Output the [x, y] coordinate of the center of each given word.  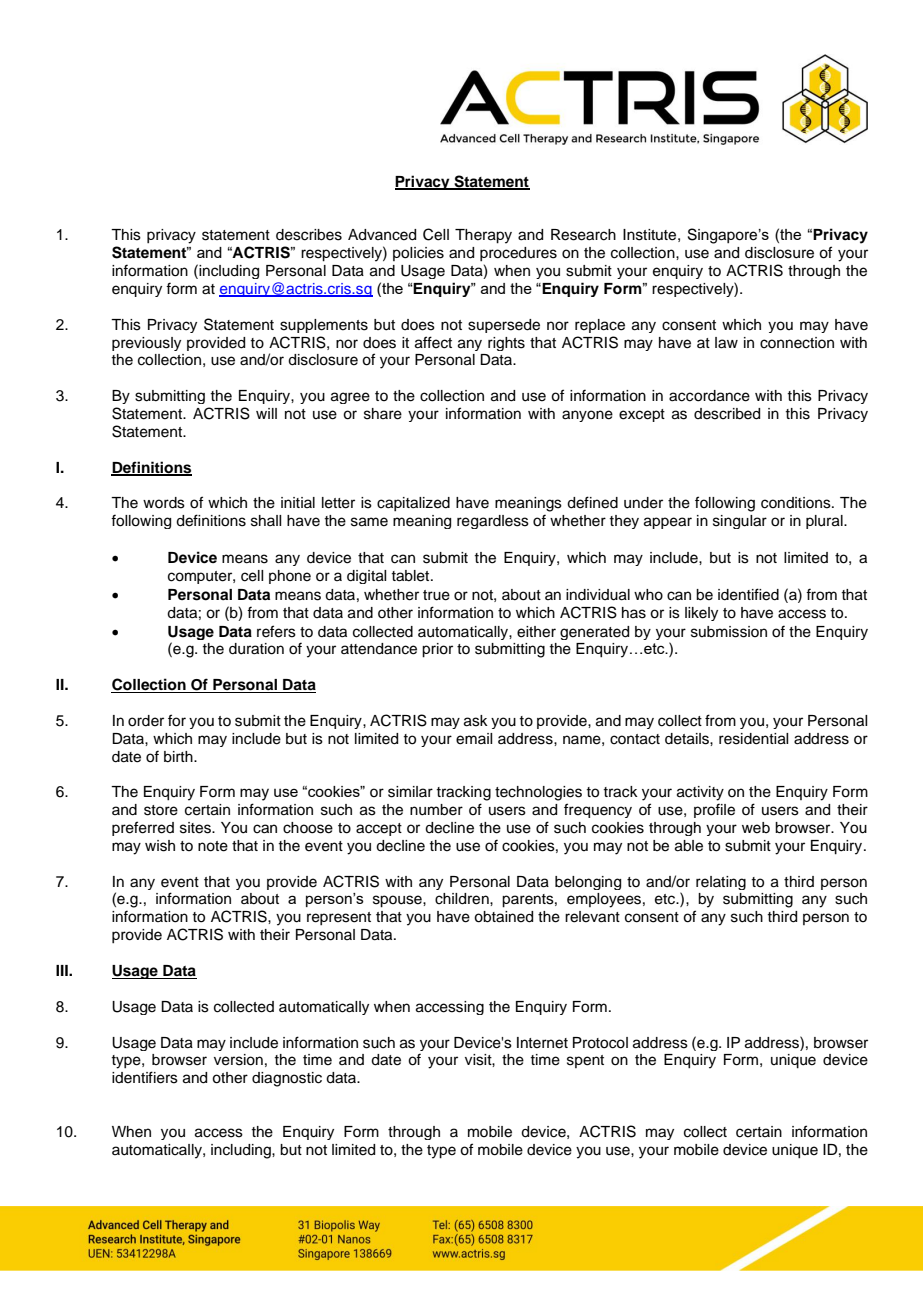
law [726, 343]
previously [146, 344]
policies [418, 254]
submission [729, 632]
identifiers [145, 1077]
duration [256, 649]
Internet [542, 1043]
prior [437, 650]
